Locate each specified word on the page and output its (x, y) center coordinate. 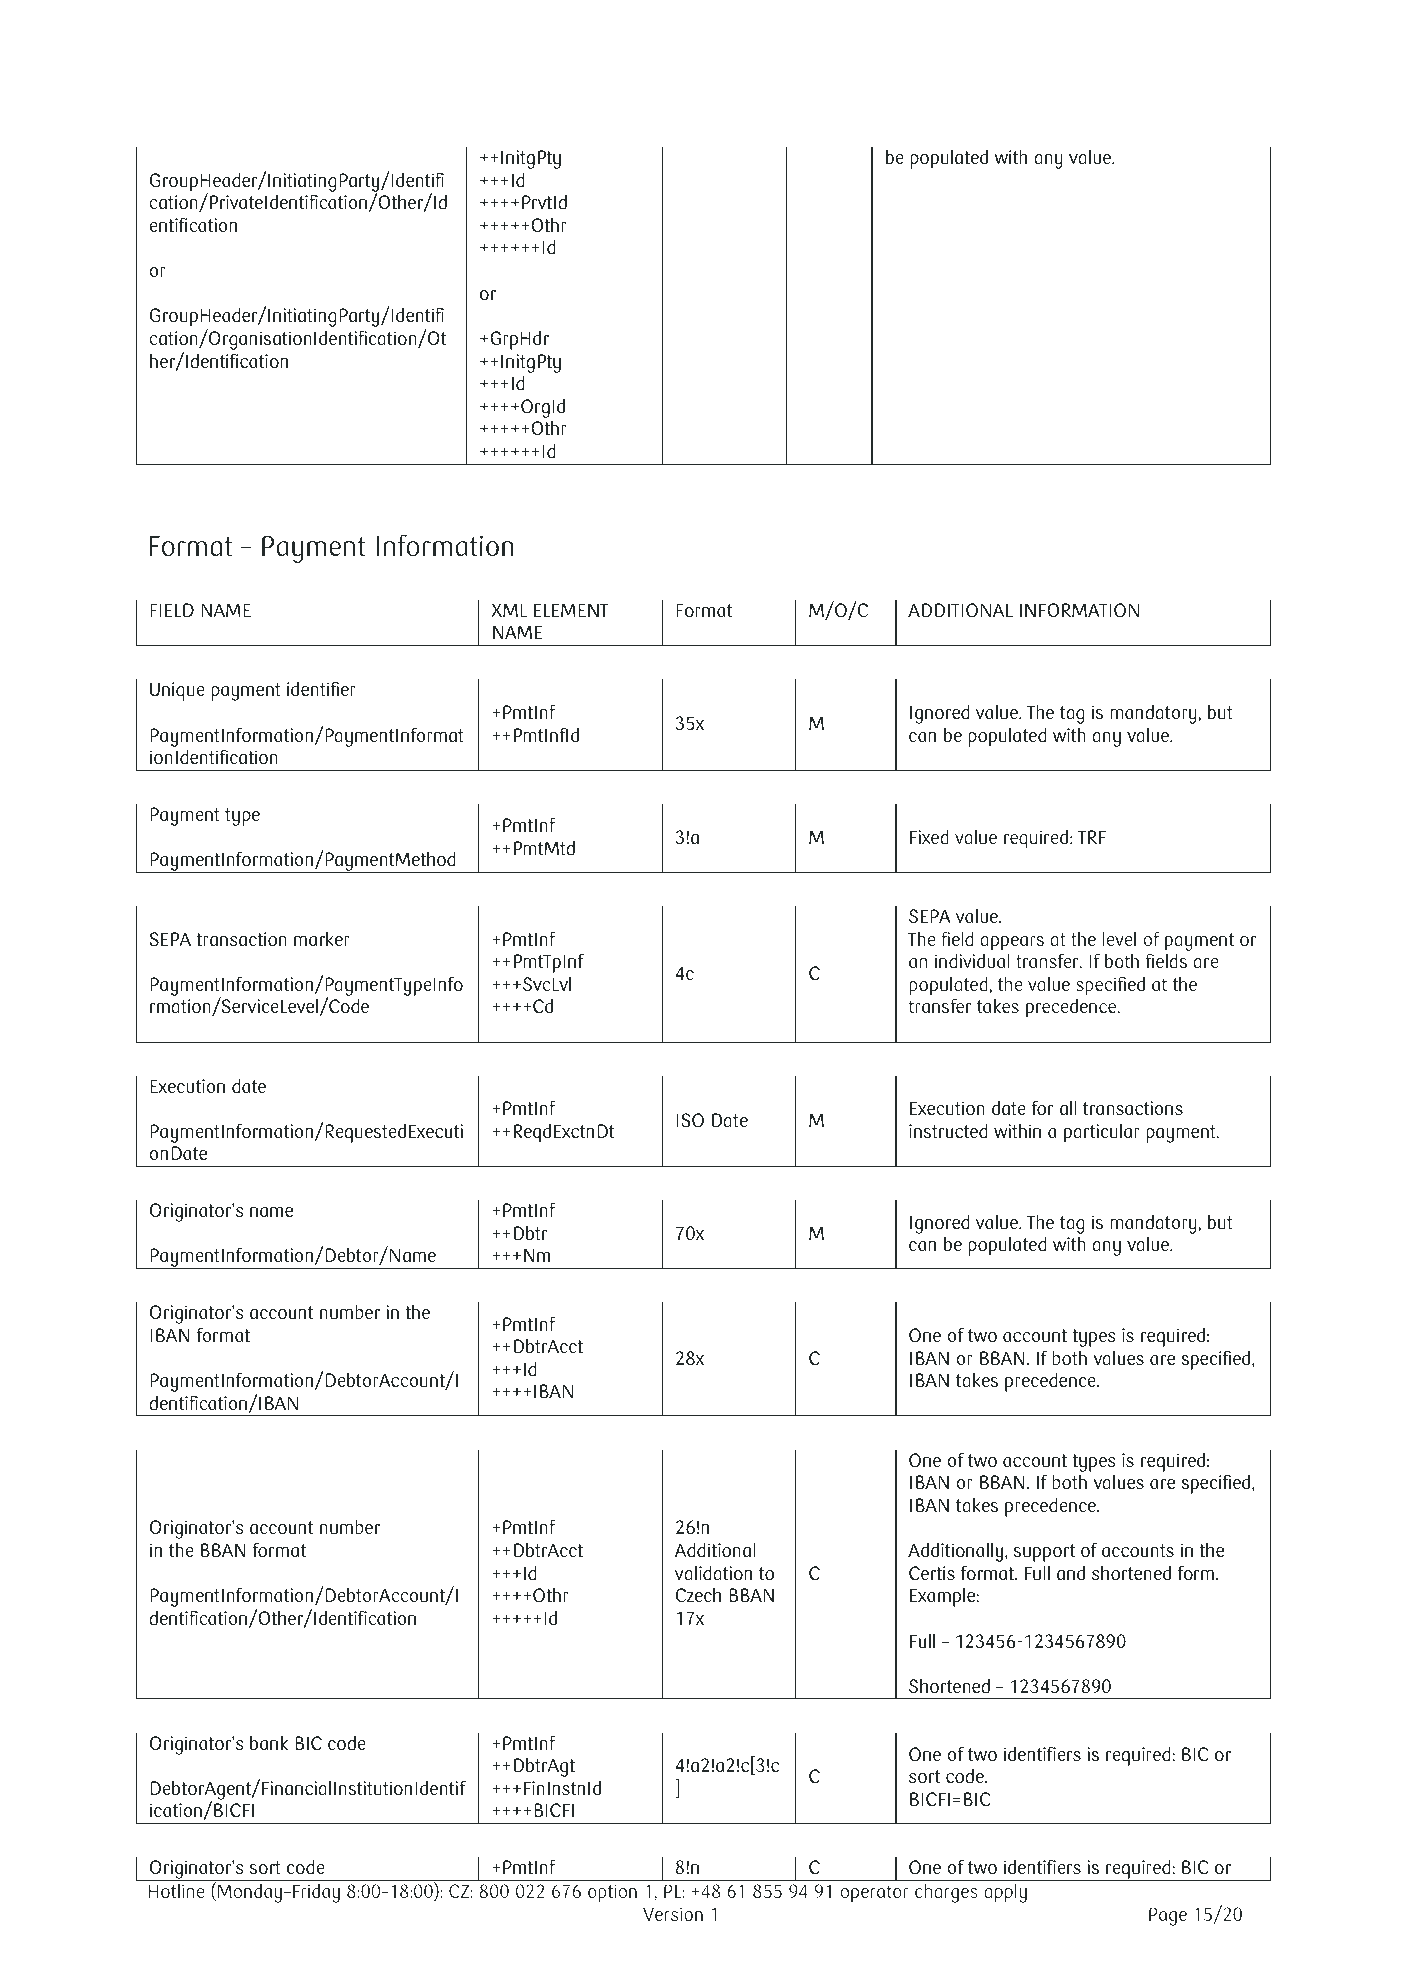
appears (1012, 943)
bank (269, 1742)
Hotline (176, 1891)
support (1044, 1553)
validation (713, 1573)
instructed (948, 1131)
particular (1102, 1133)
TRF (1092, 837)
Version (673, 1914)
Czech (698, 1594)
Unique (177, 691)
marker (322, 938)
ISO (690, 1120)
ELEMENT (571, 610)
